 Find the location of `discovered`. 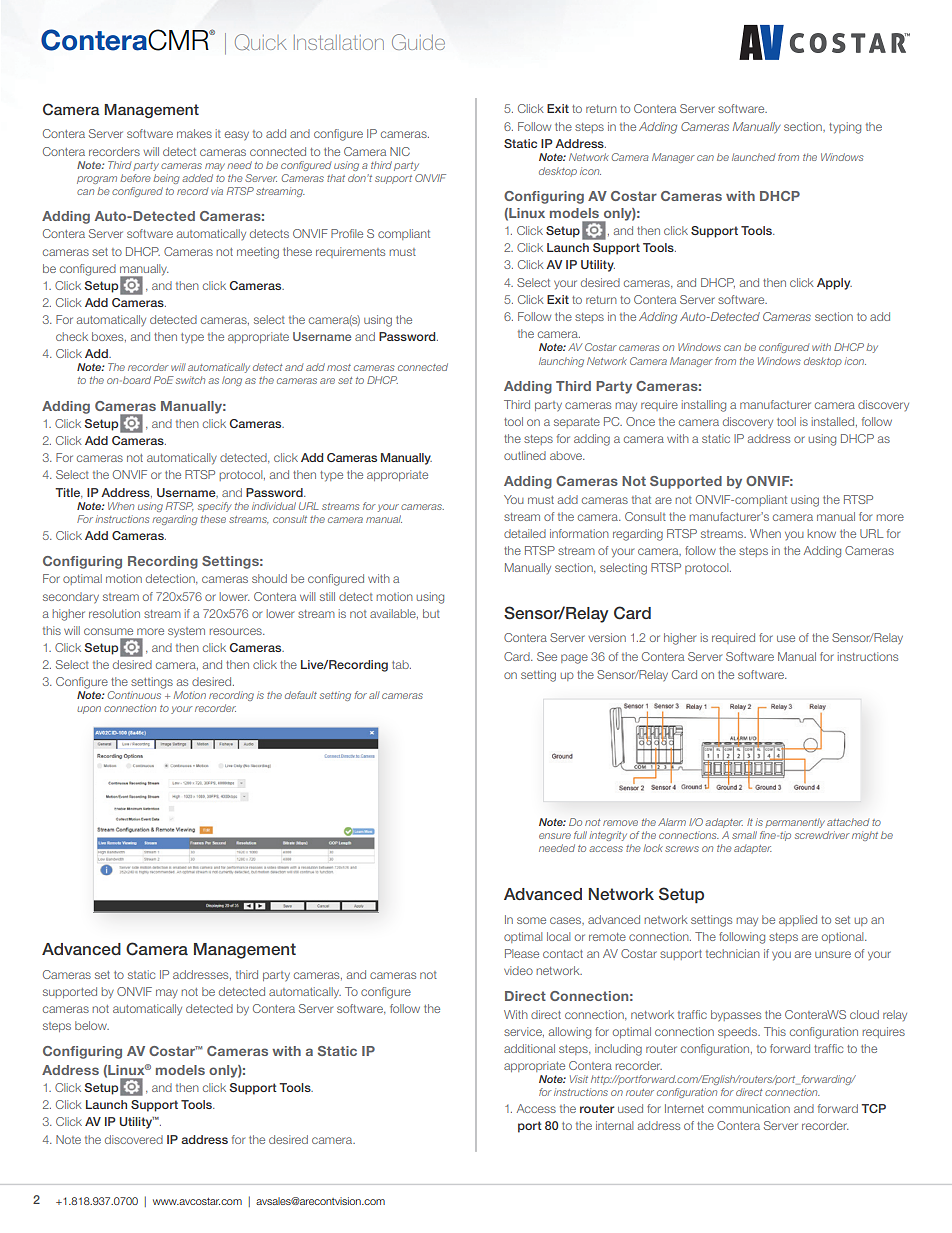

discovered is located at coordinates (134, 1139).
